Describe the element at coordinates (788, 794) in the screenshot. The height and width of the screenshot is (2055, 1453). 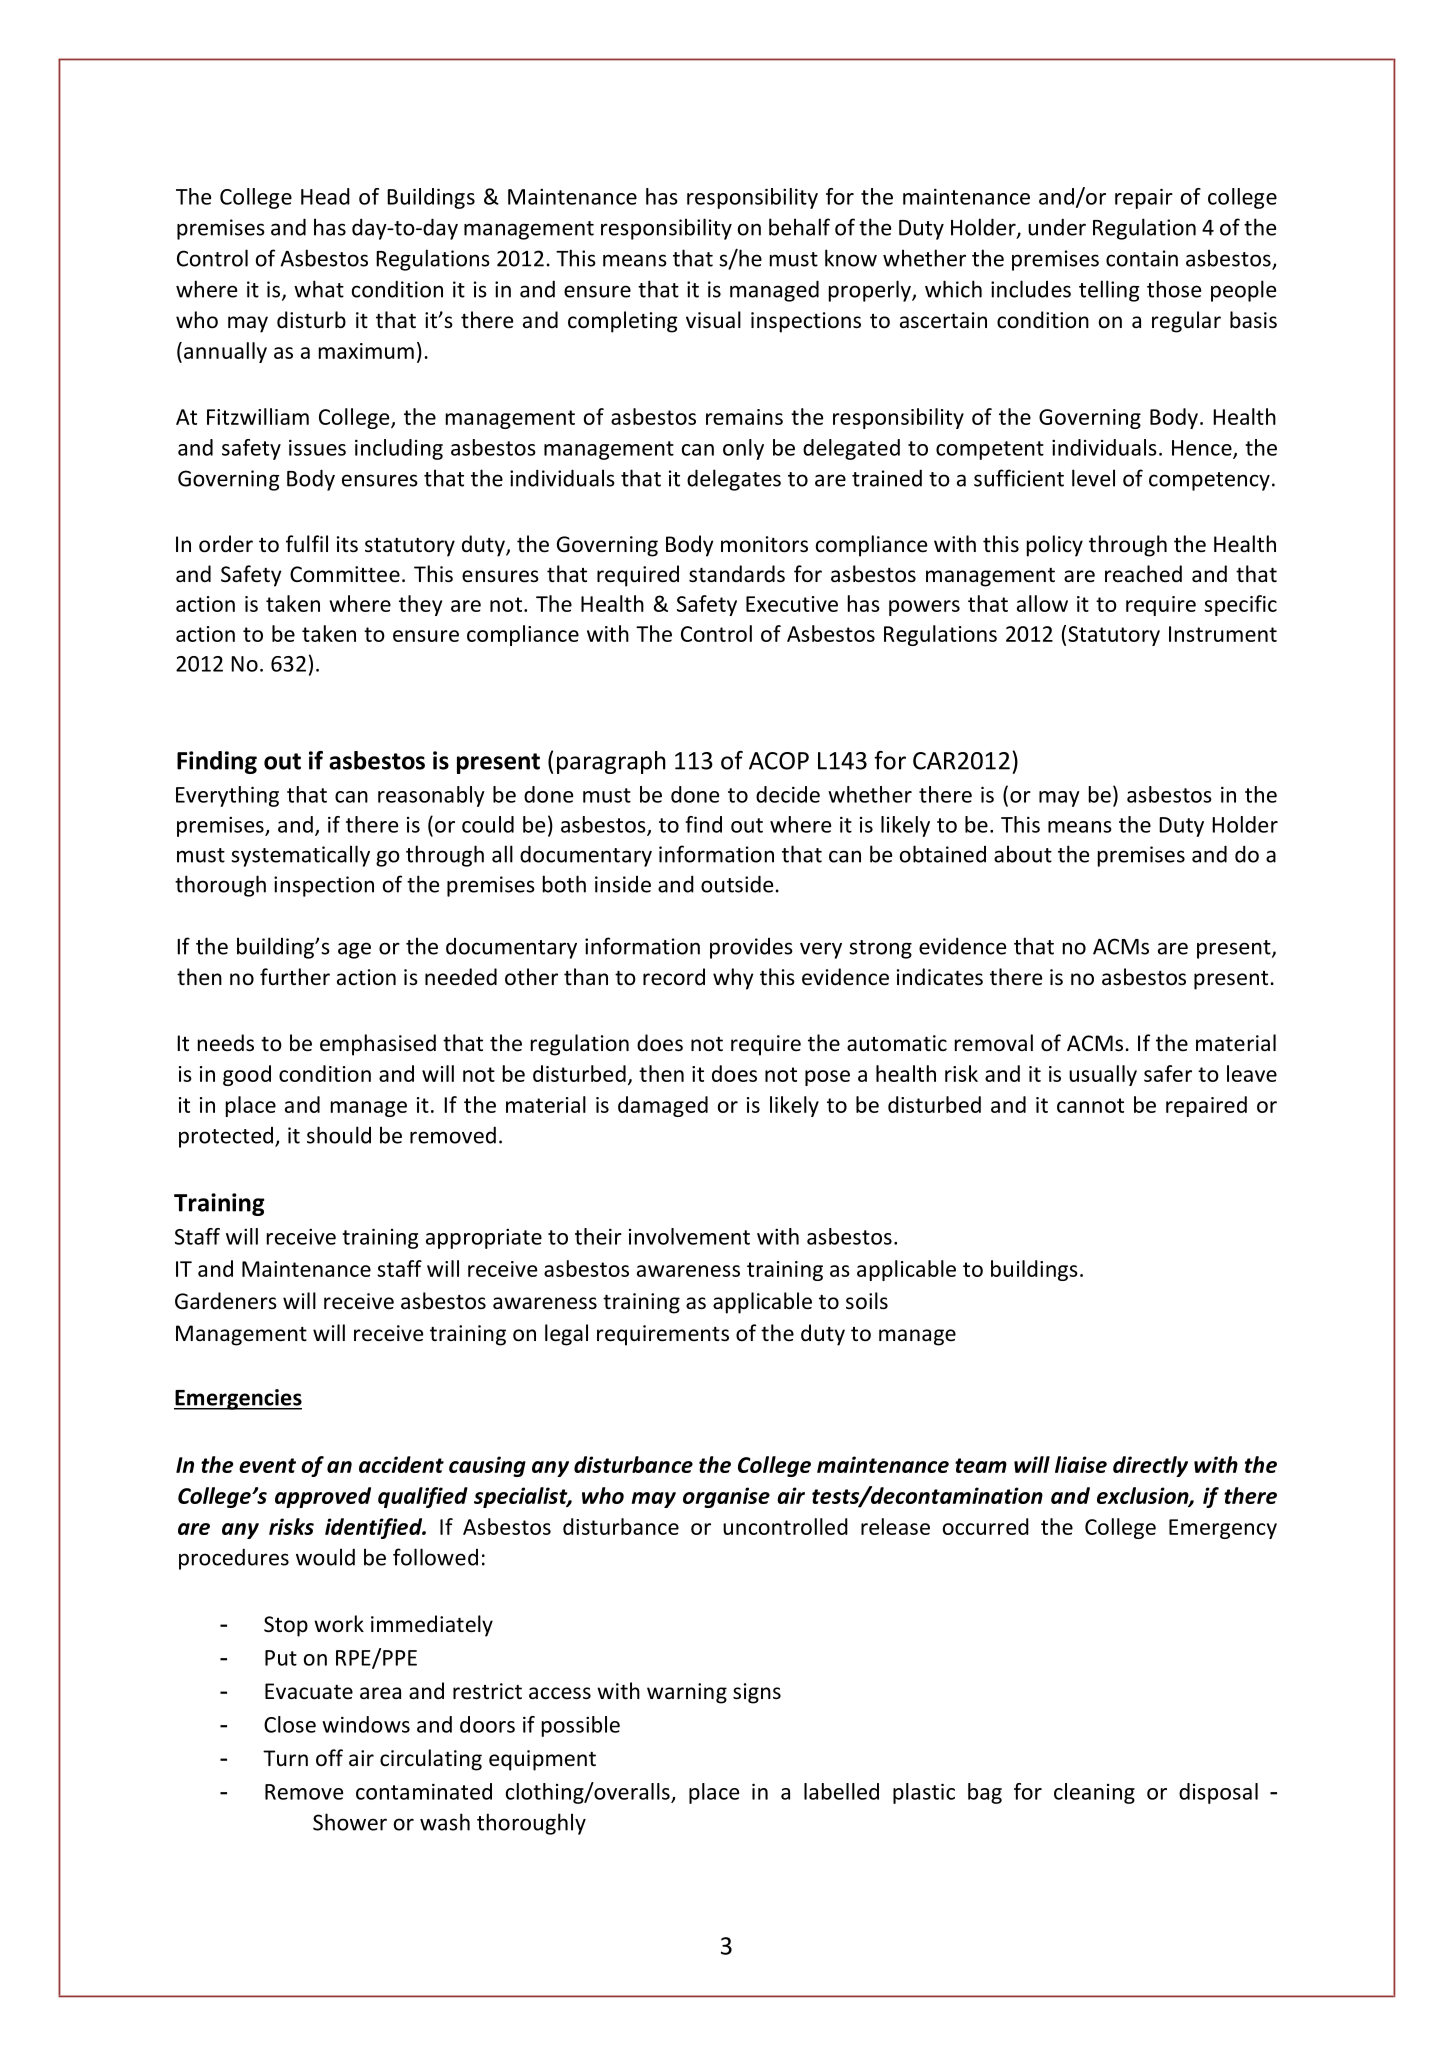
I see `decide` at that location.
